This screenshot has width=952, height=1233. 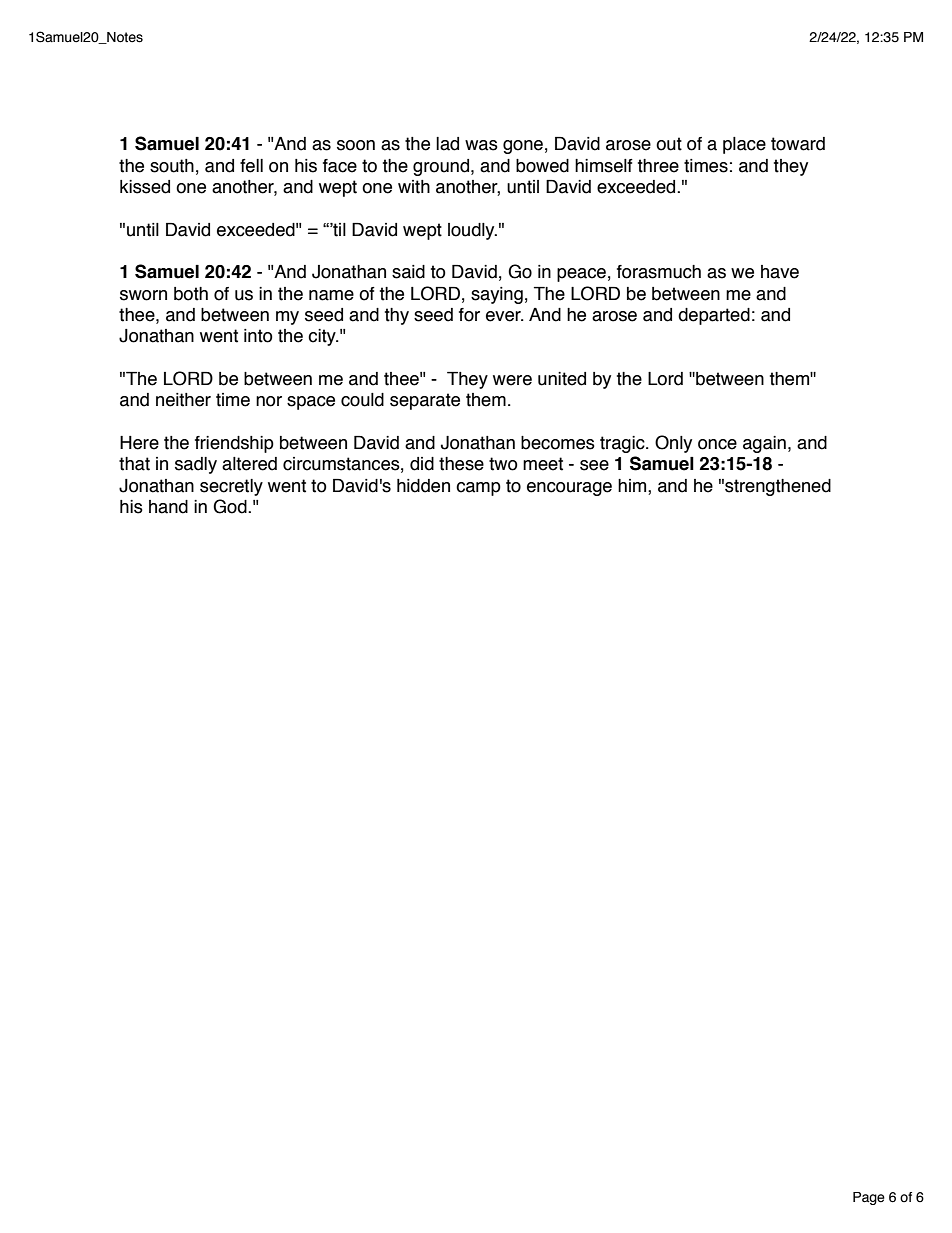 What do you see at coordinates (478, 489) in the screenshot?
I see `camp` at bounding box center [478, 489].
